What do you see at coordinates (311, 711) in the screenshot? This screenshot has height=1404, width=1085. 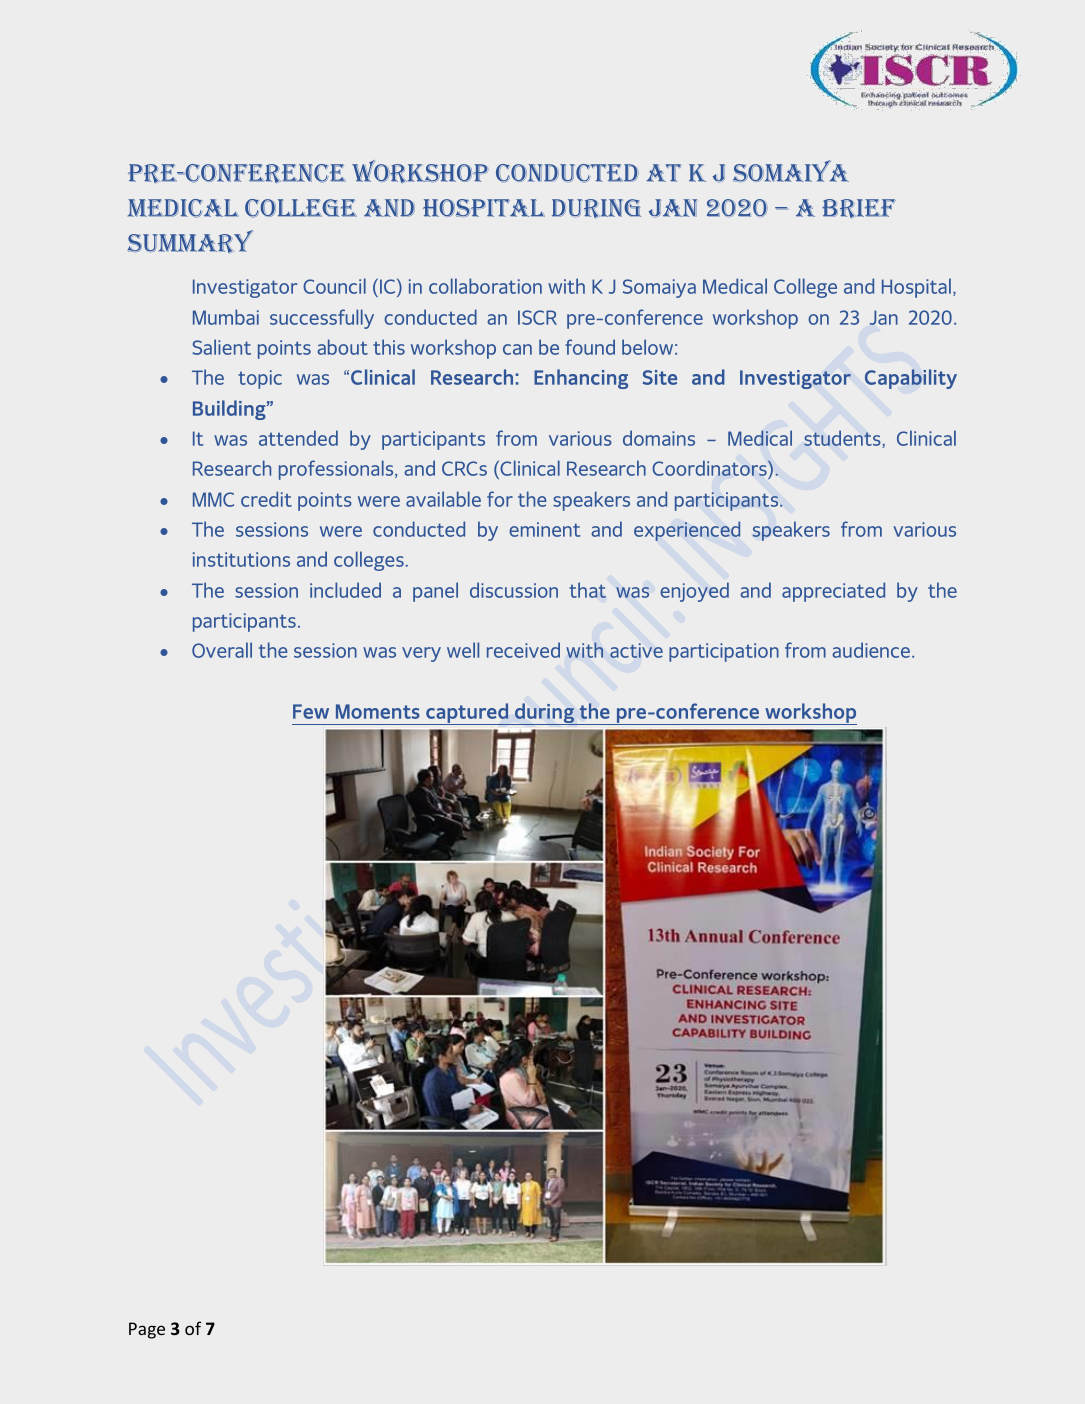 I see `Few` at bounding box center [311, 711].
